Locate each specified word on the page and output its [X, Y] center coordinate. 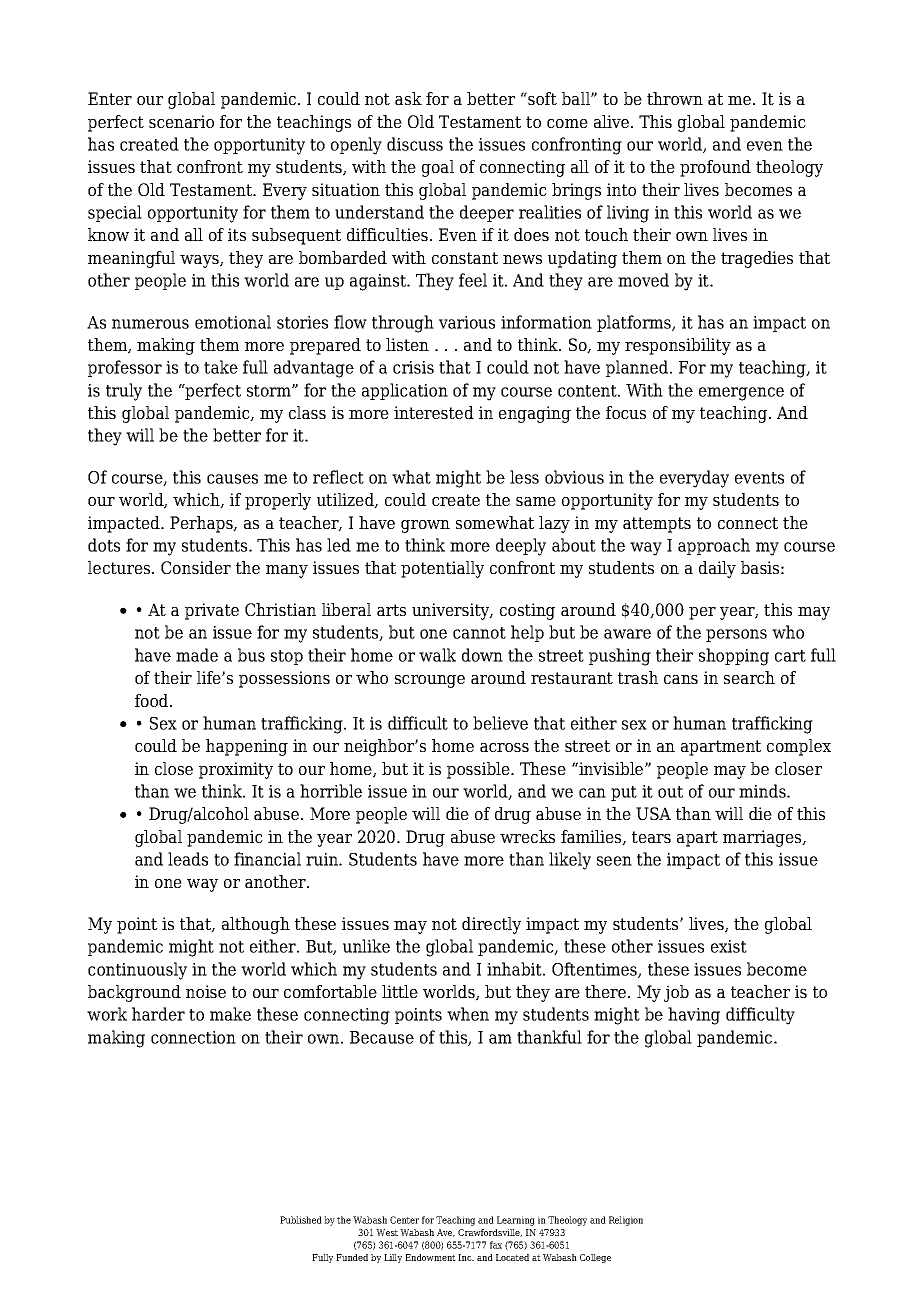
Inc [466, 1257]
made [197, 655]
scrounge [430, 681]
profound [715, 168]
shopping [734, 657]
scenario [181, 121]
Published [301, 1220]
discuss [415, 144]
